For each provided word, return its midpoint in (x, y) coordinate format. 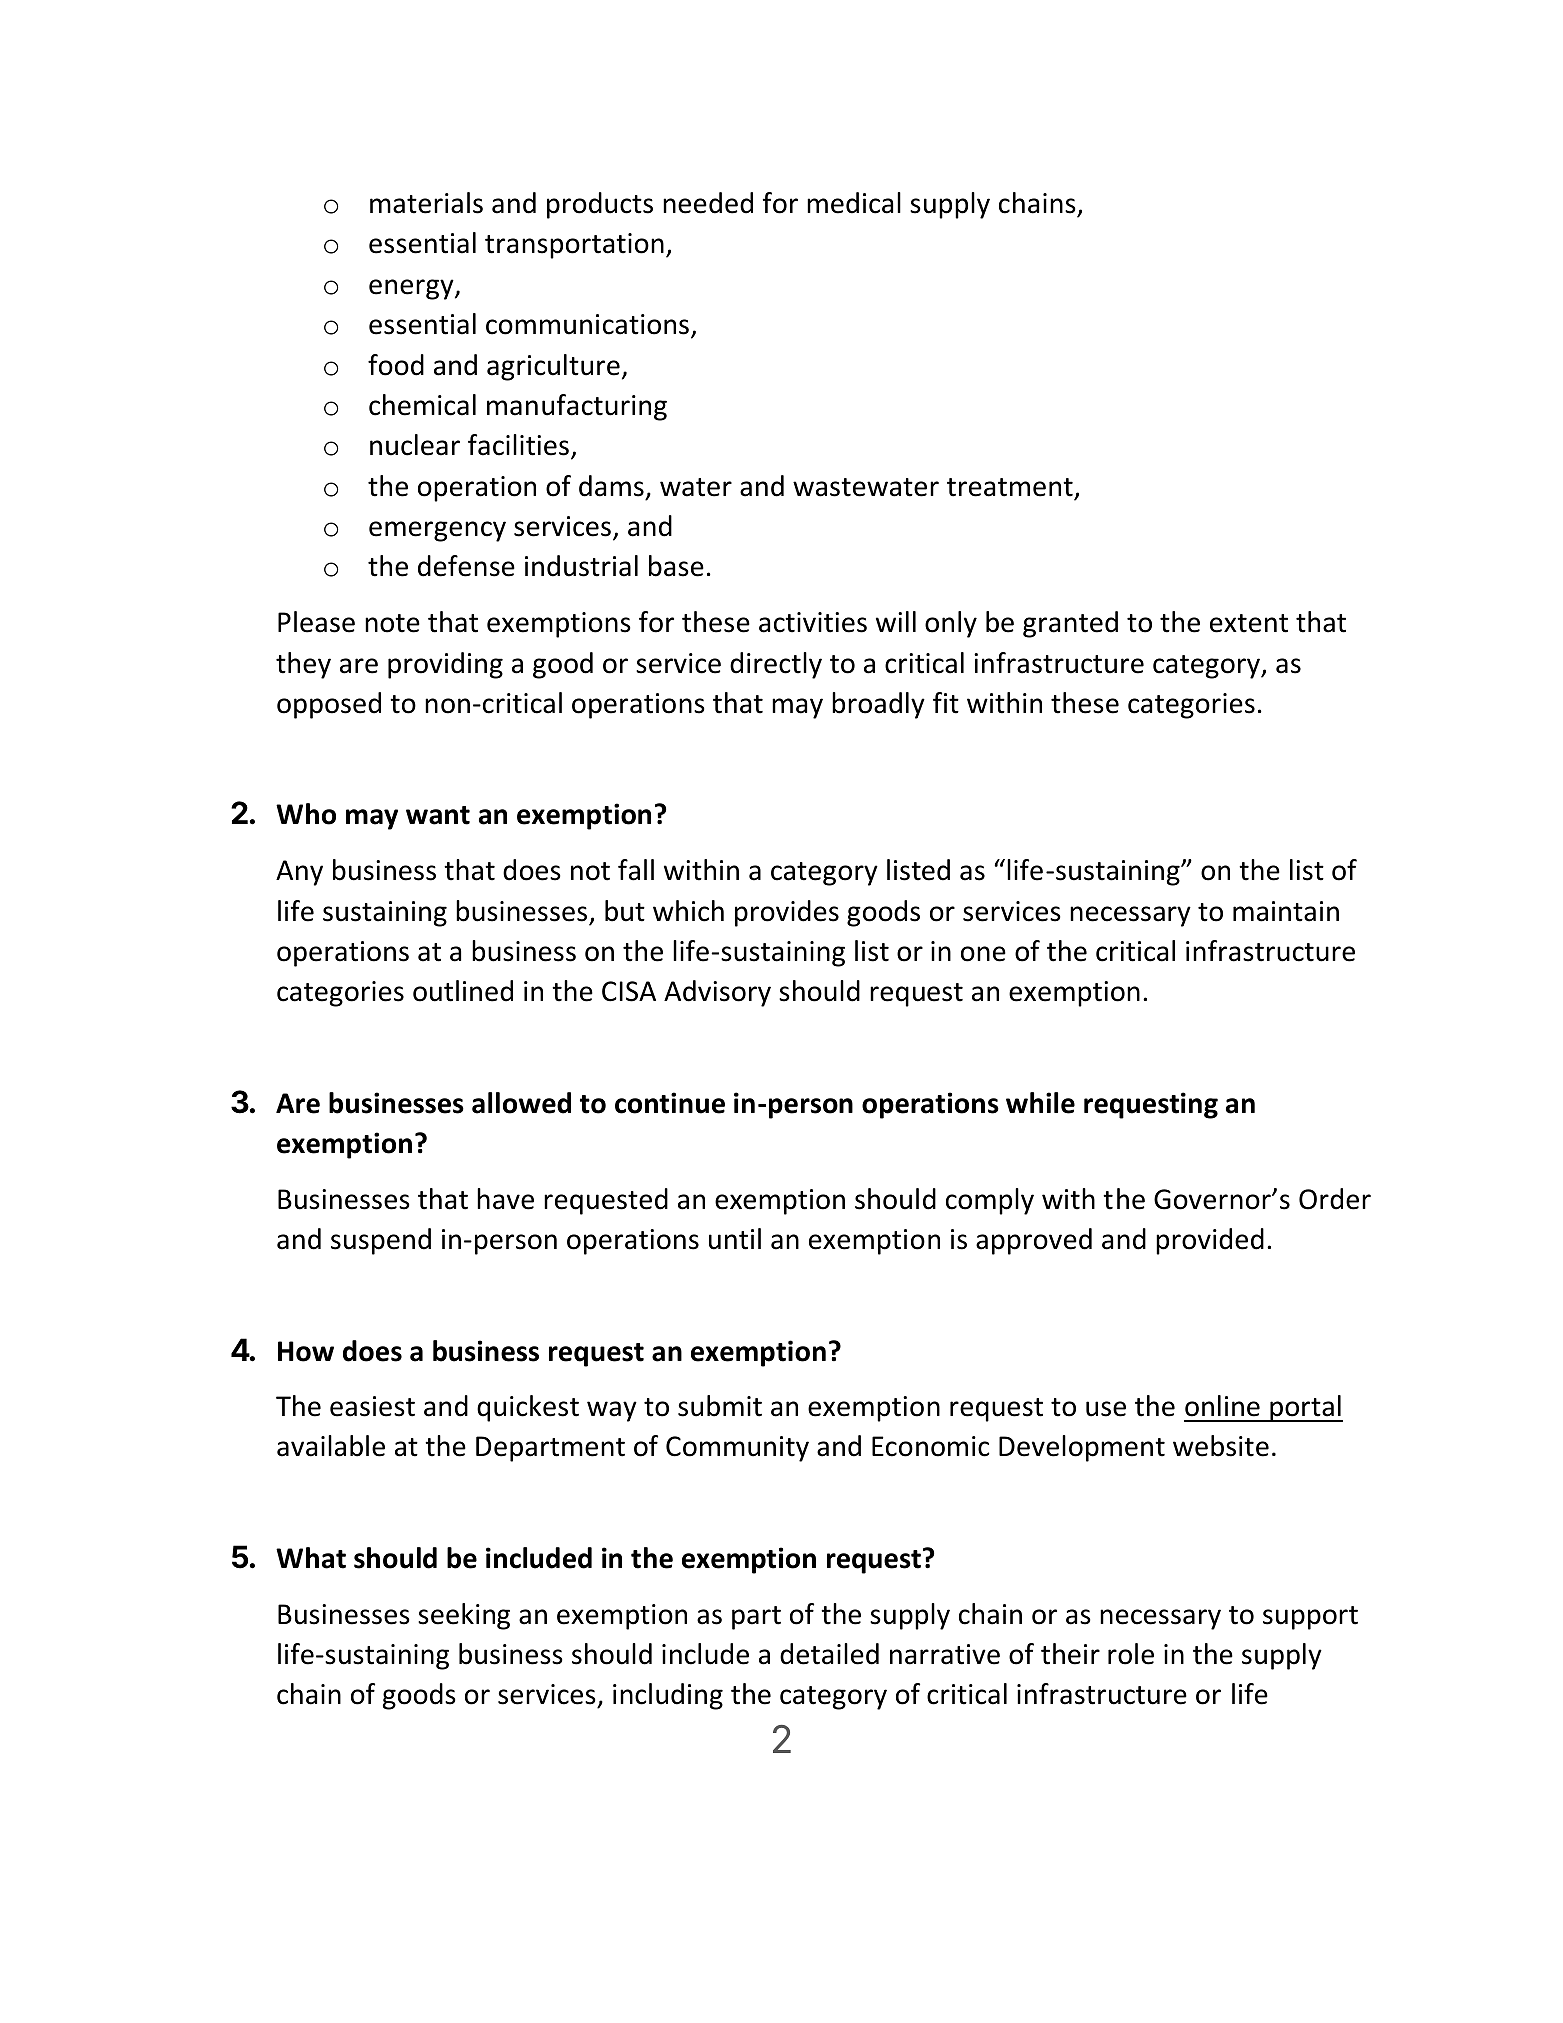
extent (1249, 623)
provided (1210, 1241)
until (735, 1239)
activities (813, 622)
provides (787, 913)
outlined (463, 991)
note (392, 623)
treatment (1010, 487)
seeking (464, 1616)
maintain (1286, 911)
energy (412, 289)
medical (854, 203)
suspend (381, 1241)
